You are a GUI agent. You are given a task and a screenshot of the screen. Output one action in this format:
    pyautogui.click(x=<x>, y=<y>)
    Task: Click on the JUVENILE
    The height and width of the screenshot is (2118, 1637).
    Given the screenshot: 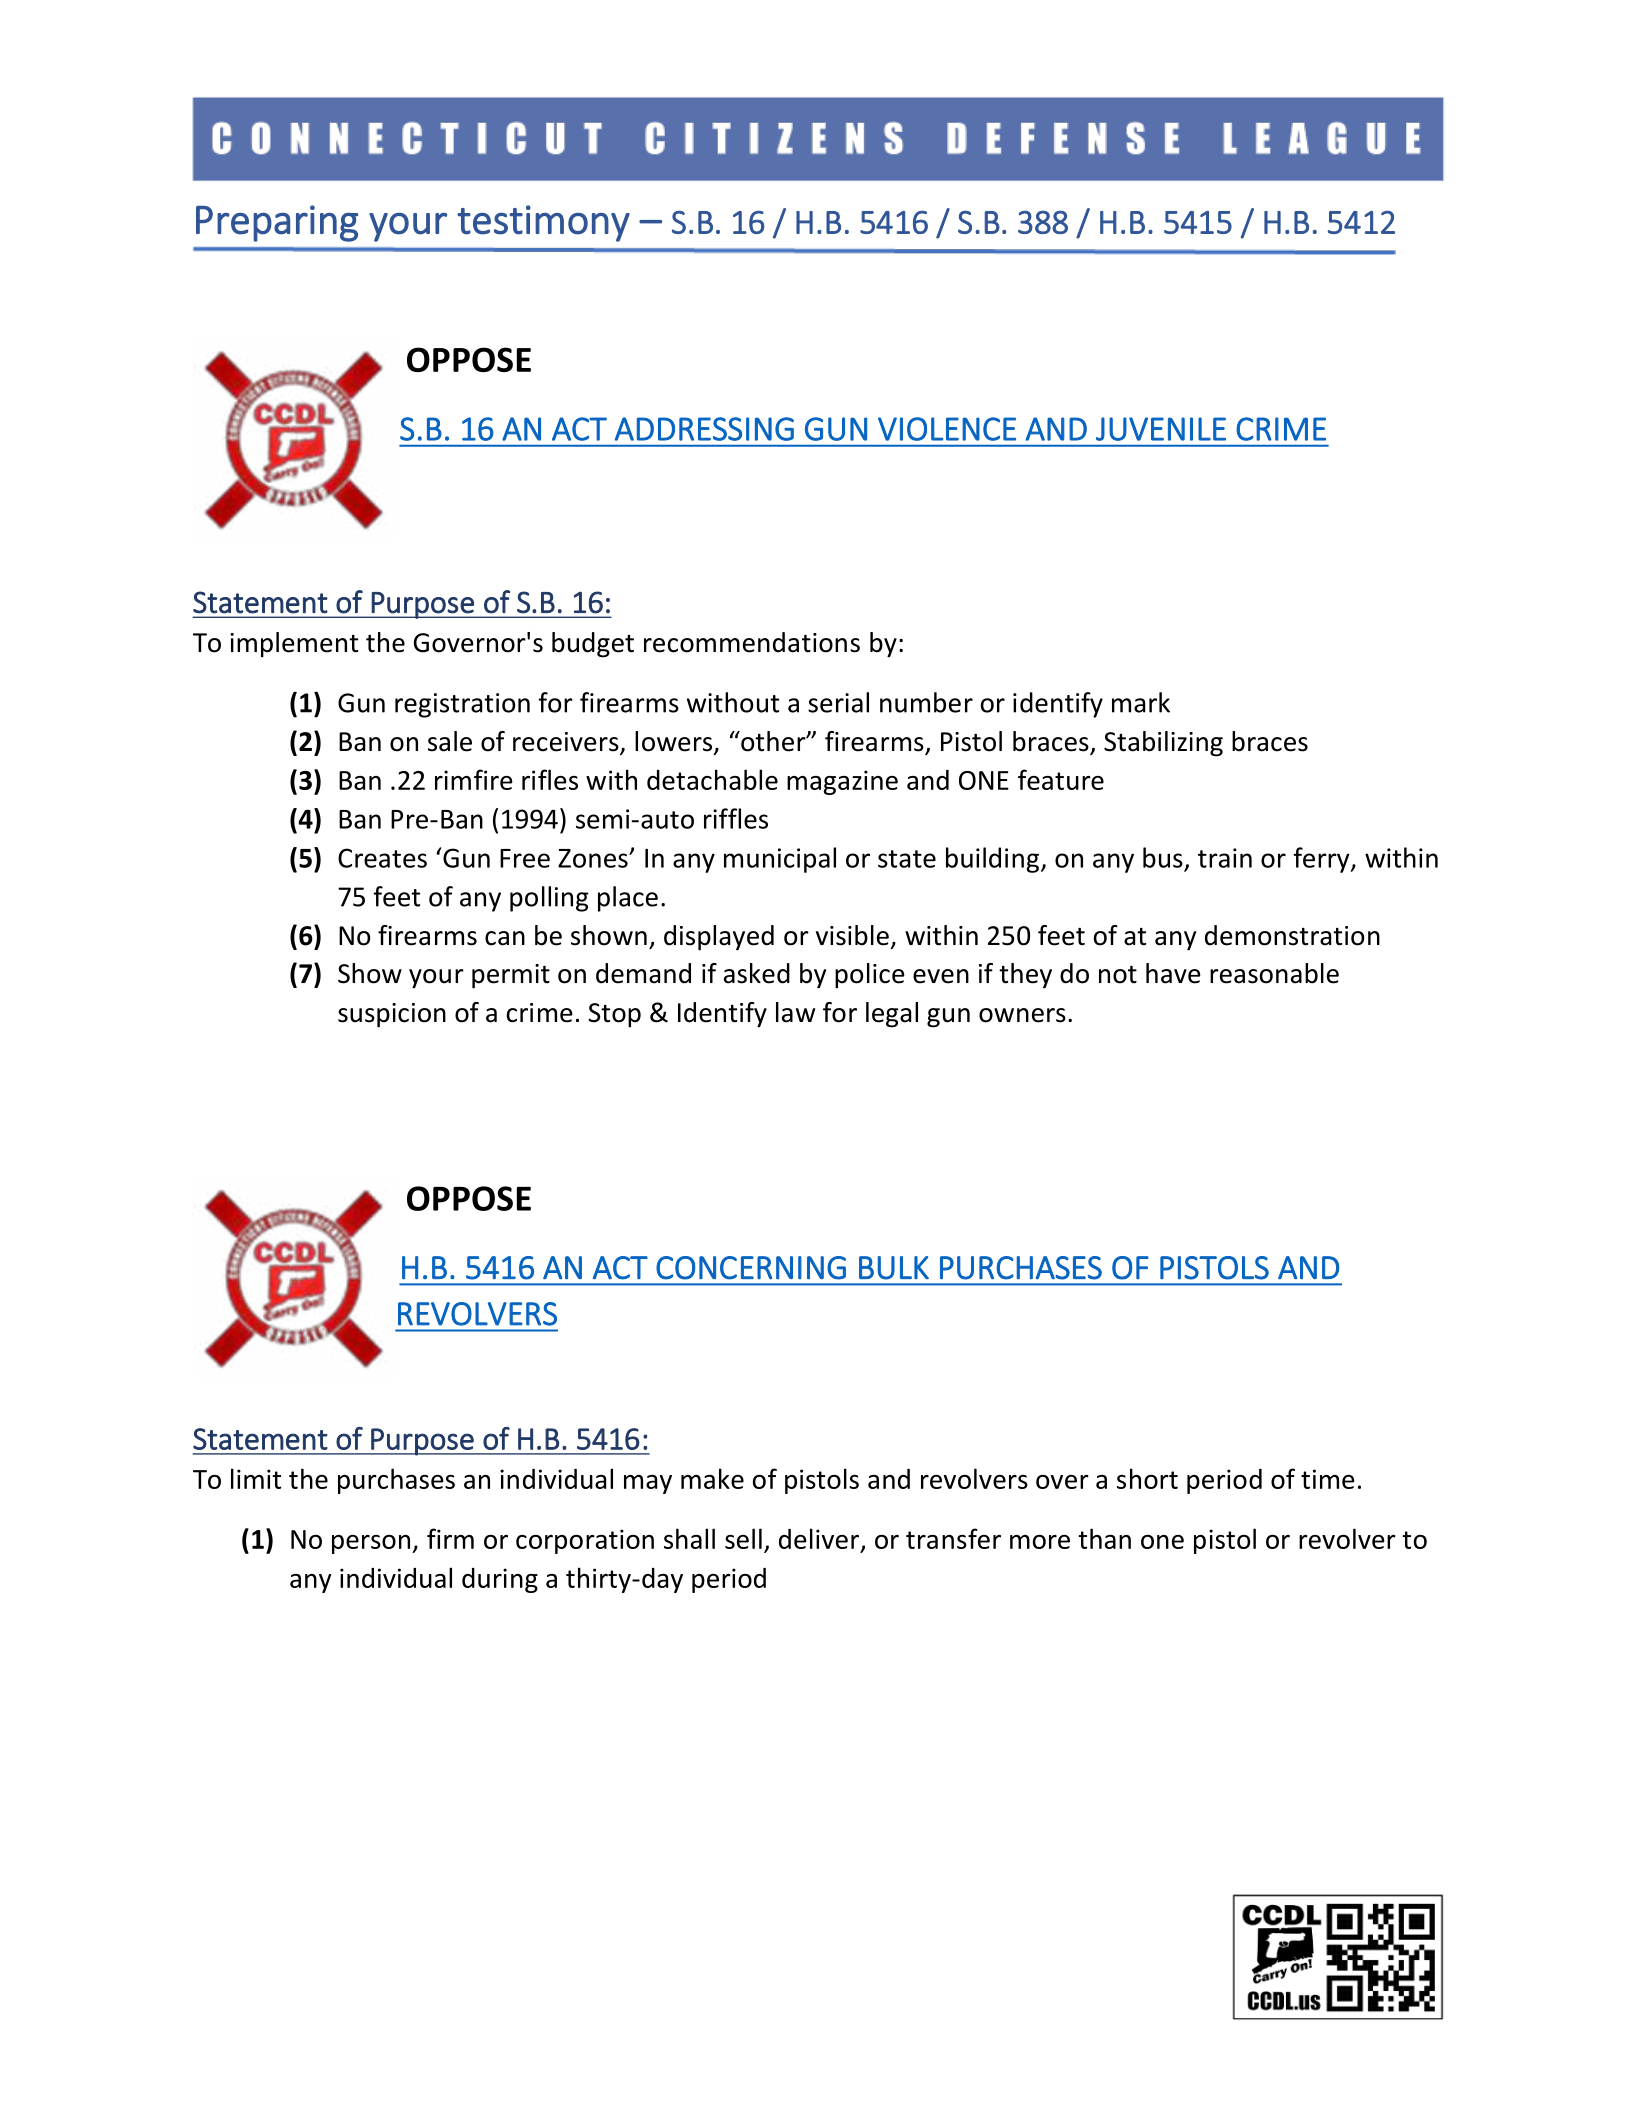 What is the action you would take?
    pyautogui.click(x=1161, y=429)
